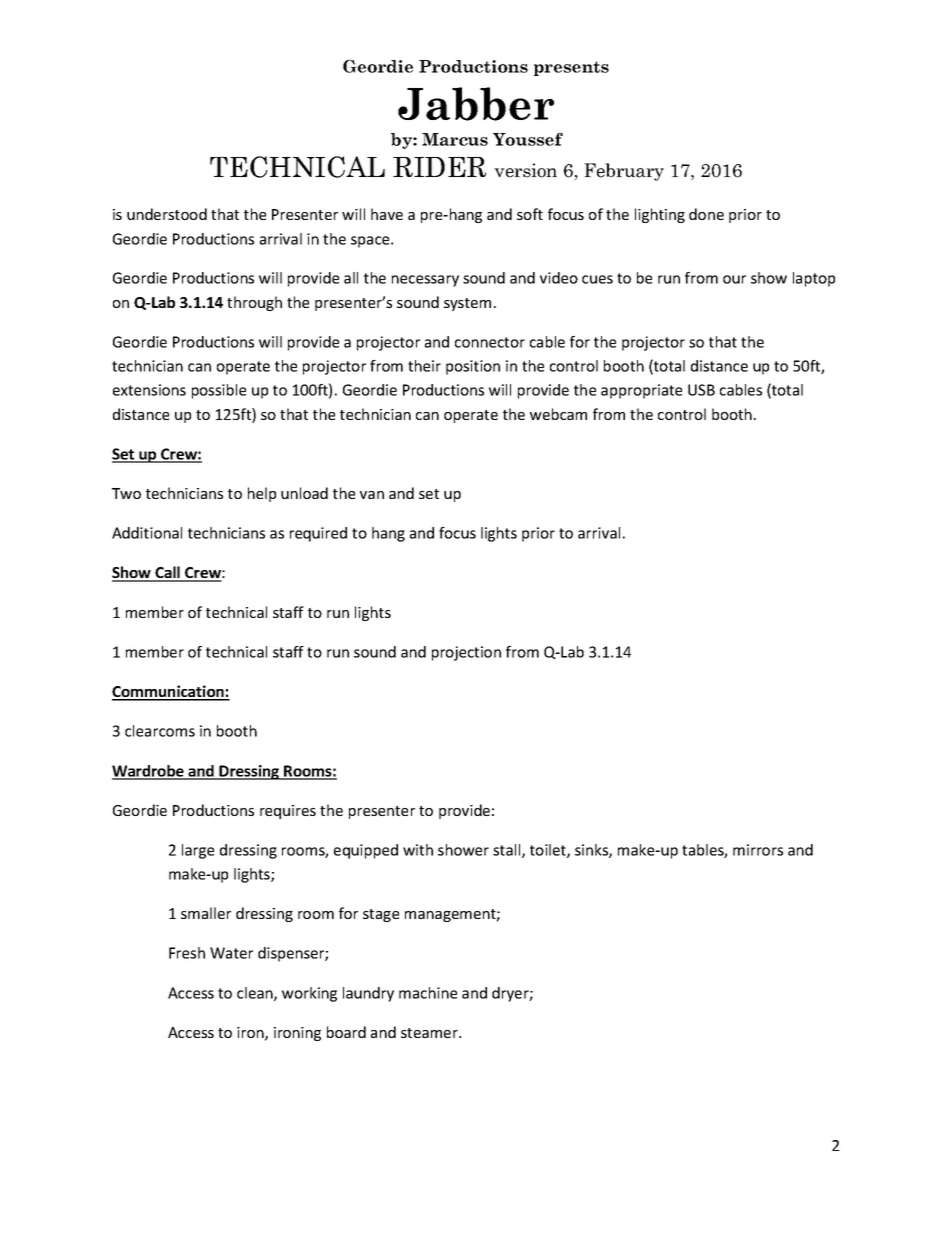 The image size is (952, 1233). What do you see at coordinates (466, 653) in the page?
I see `projection` at bounding box center [466, 653].
